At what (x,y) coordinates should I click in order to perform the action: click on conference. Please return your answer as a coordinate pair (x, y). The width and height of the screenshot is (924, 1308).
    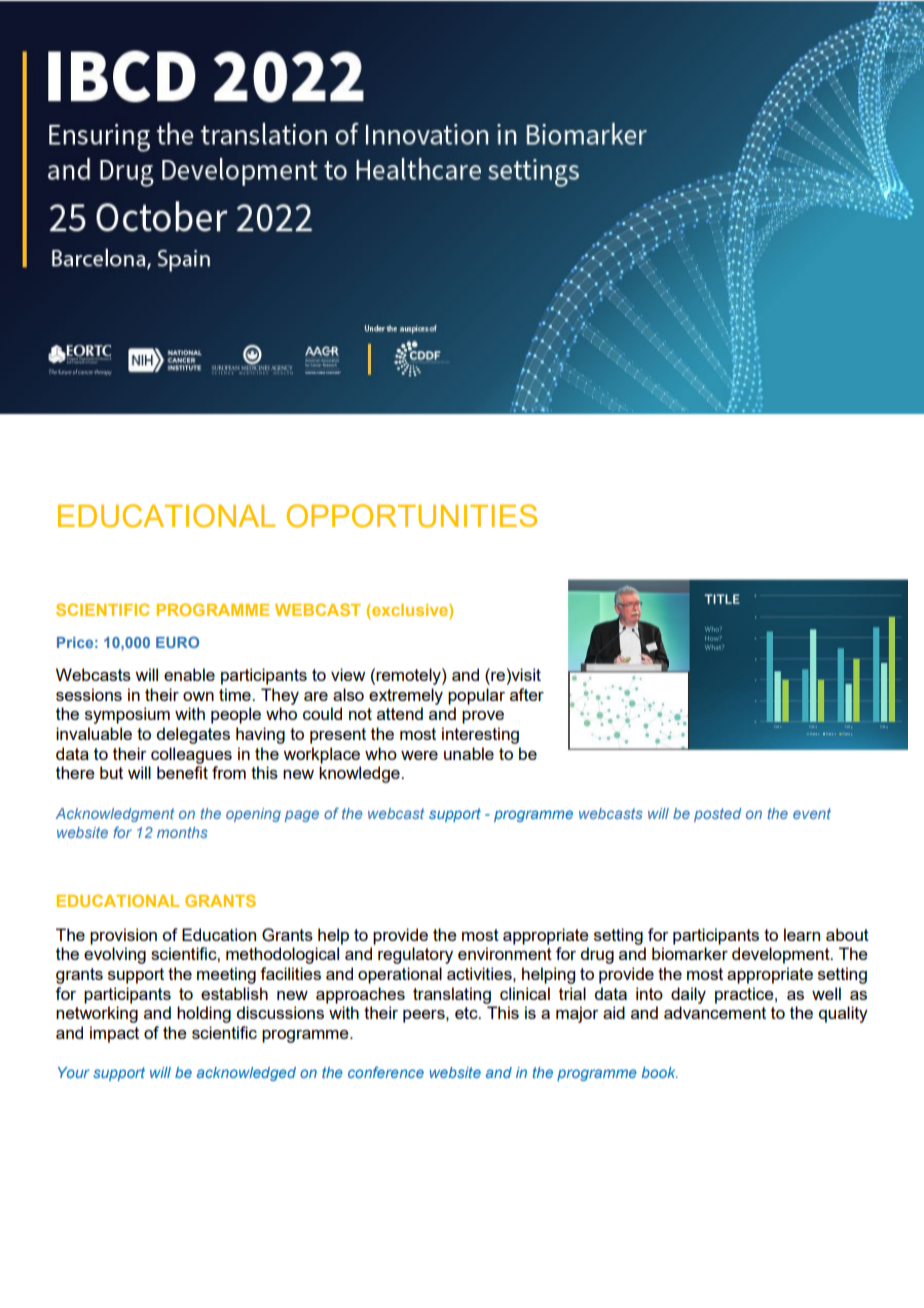
    Looking at the image, I should click on (386, 1072).
